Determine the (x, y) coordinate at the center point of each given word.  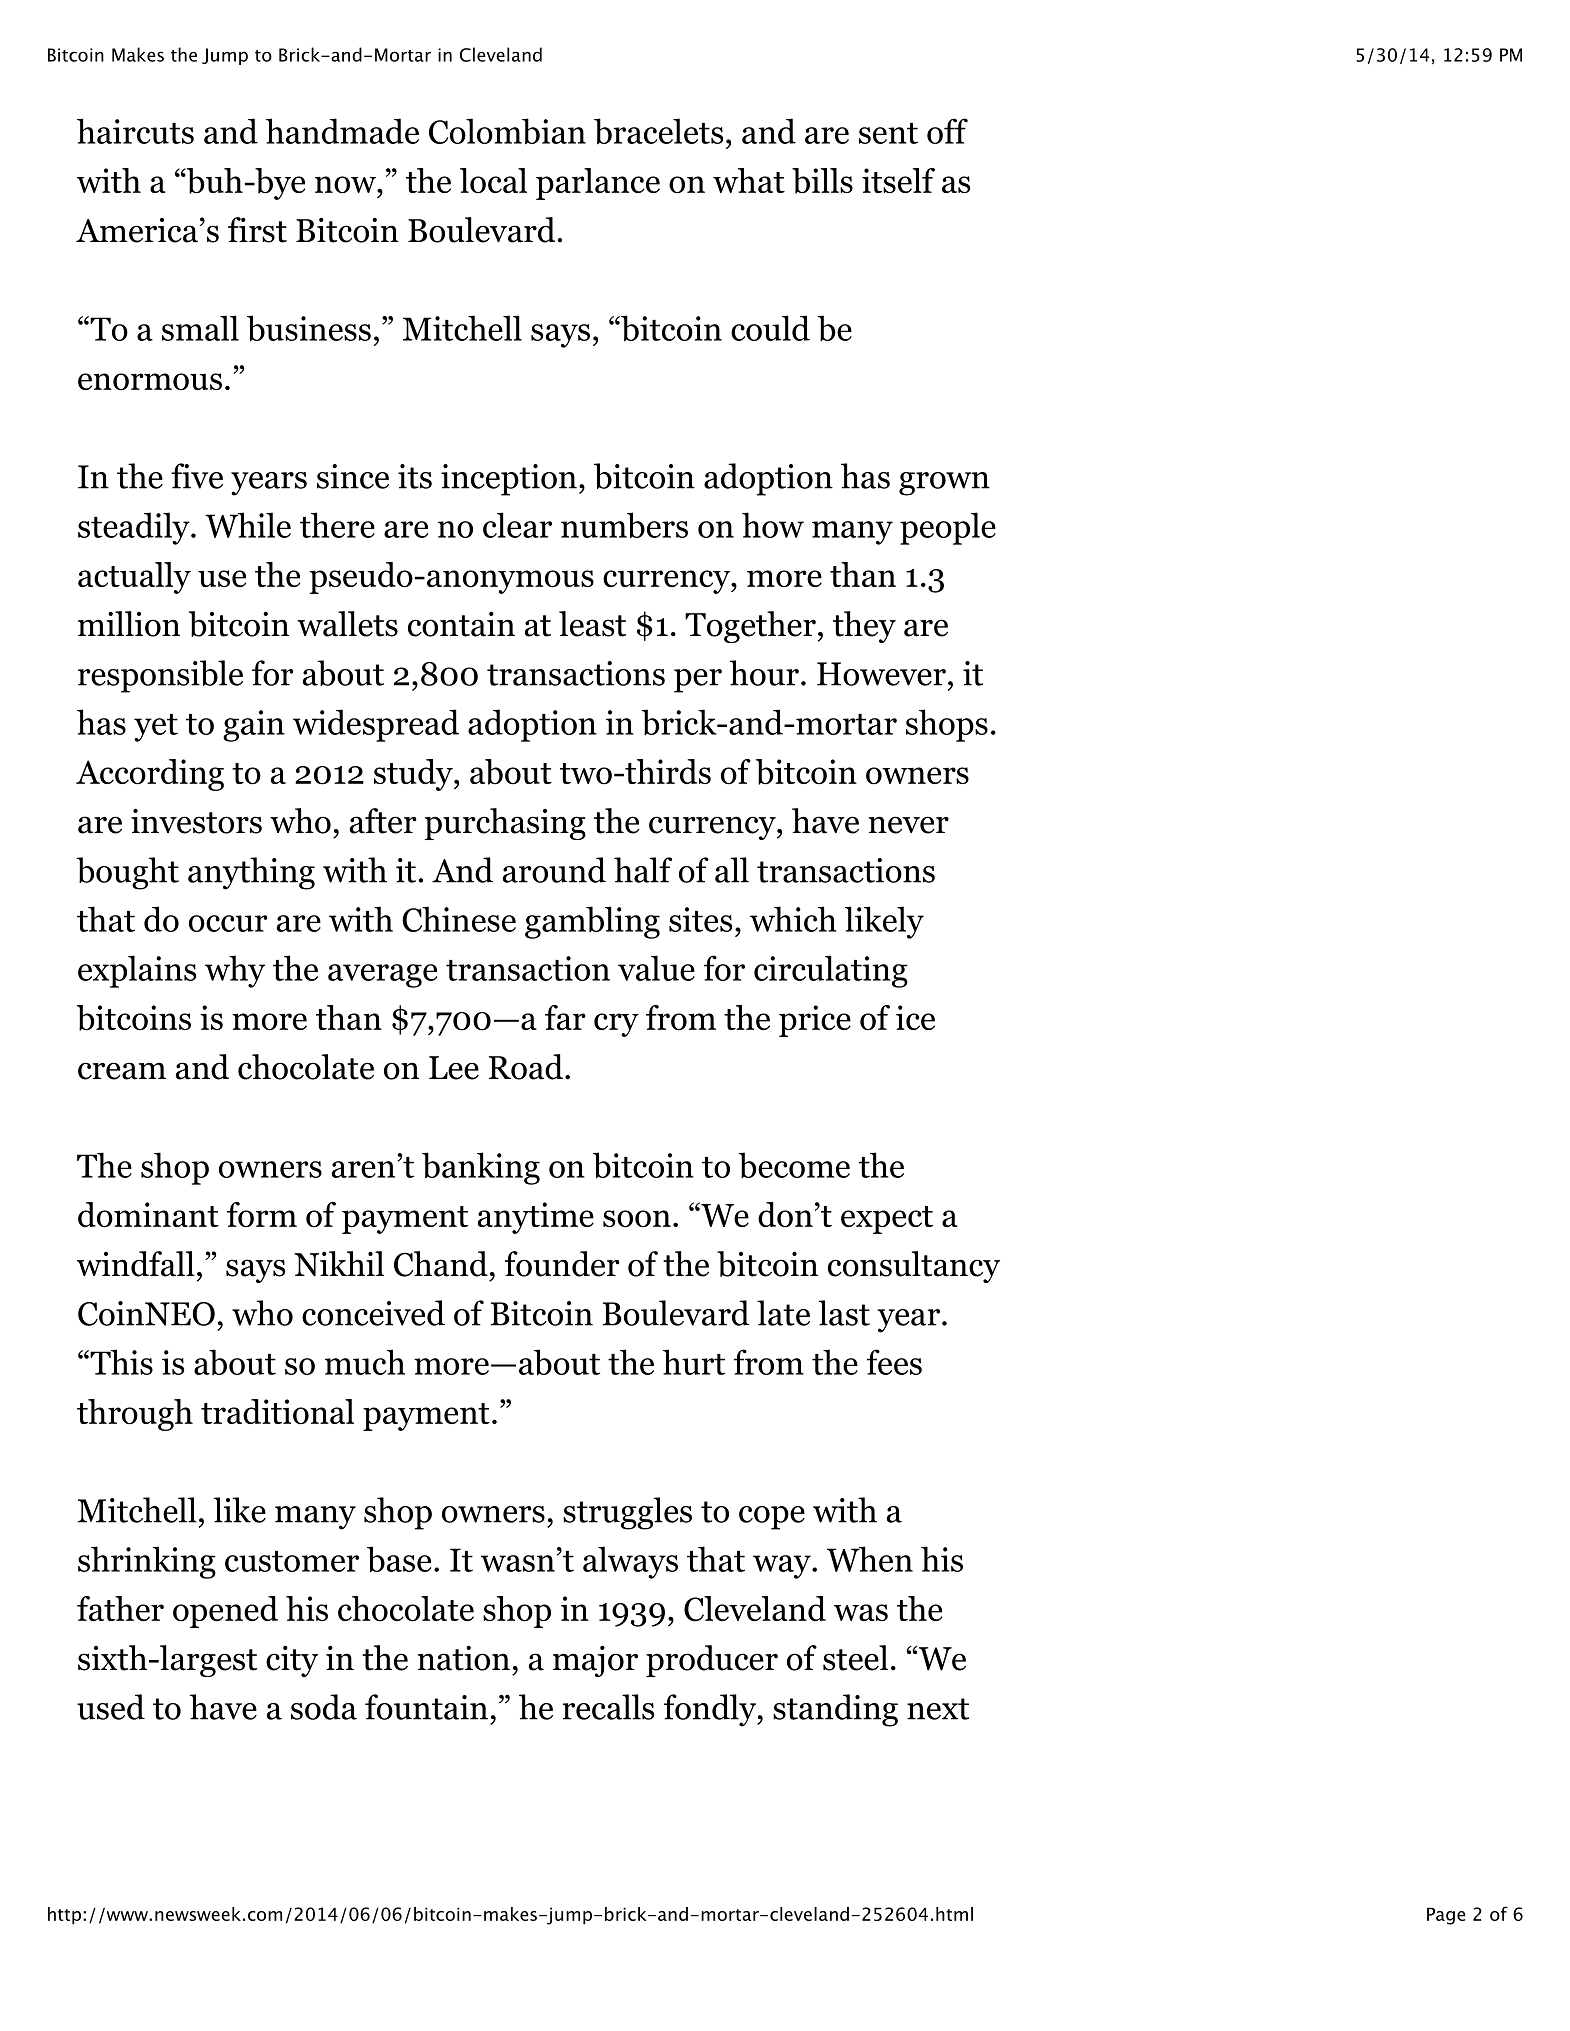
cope (772, 1518)
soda (324, 1707)
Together (750, 627)
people (948, 528)
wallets (347, 624)
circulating (831, 971)
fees (894, 1362)
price (815, 1021)
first (257, 230)
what (749, 180)
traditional (277, 1412)
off (947, 131)
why (235, 971)
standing (835, 1710)
